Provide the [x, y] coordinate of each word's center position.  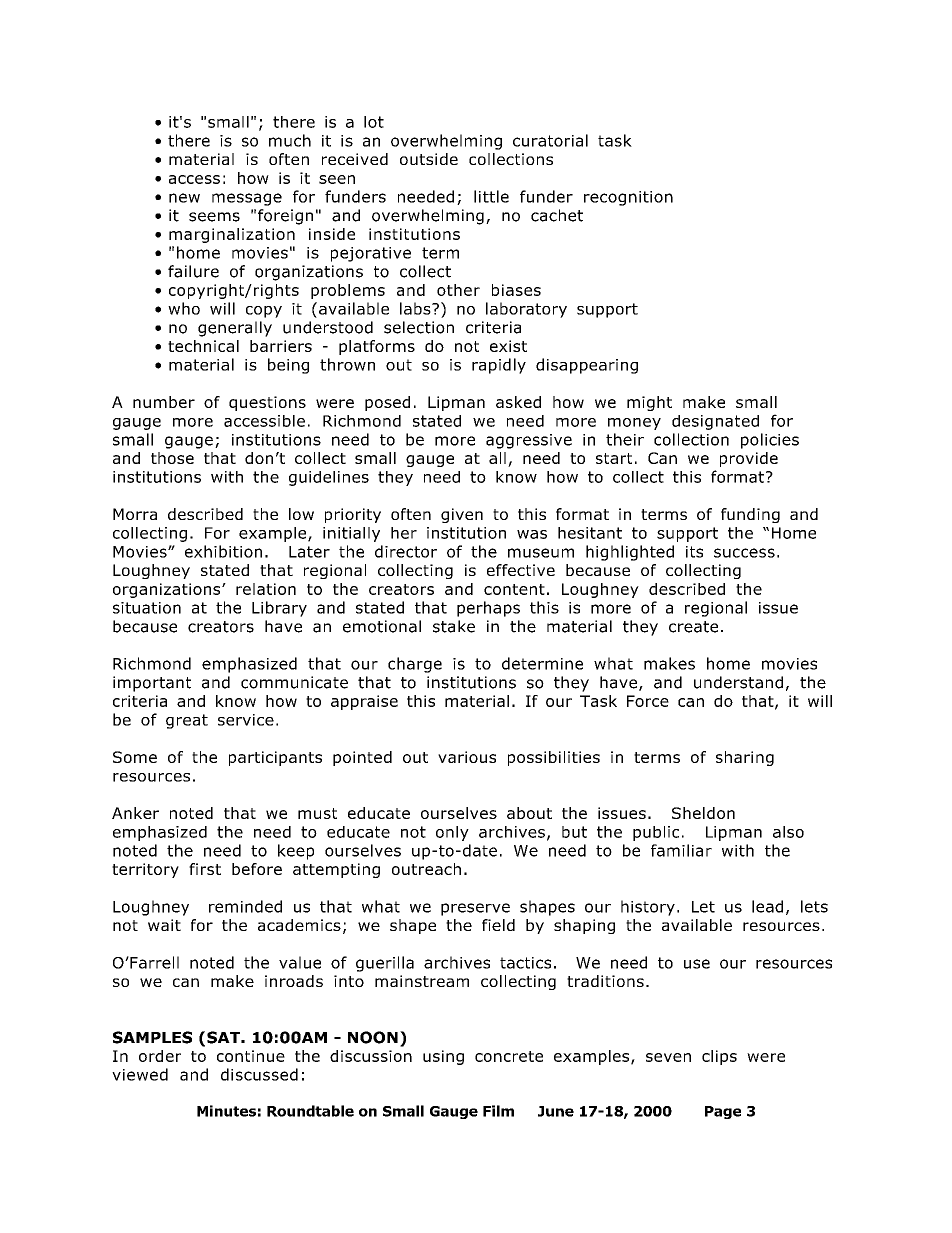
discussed [259, 1074]
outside [429, 159]
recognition [628, 198]
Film [498, 1111]
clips [719, 1057]
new [184, 198]
